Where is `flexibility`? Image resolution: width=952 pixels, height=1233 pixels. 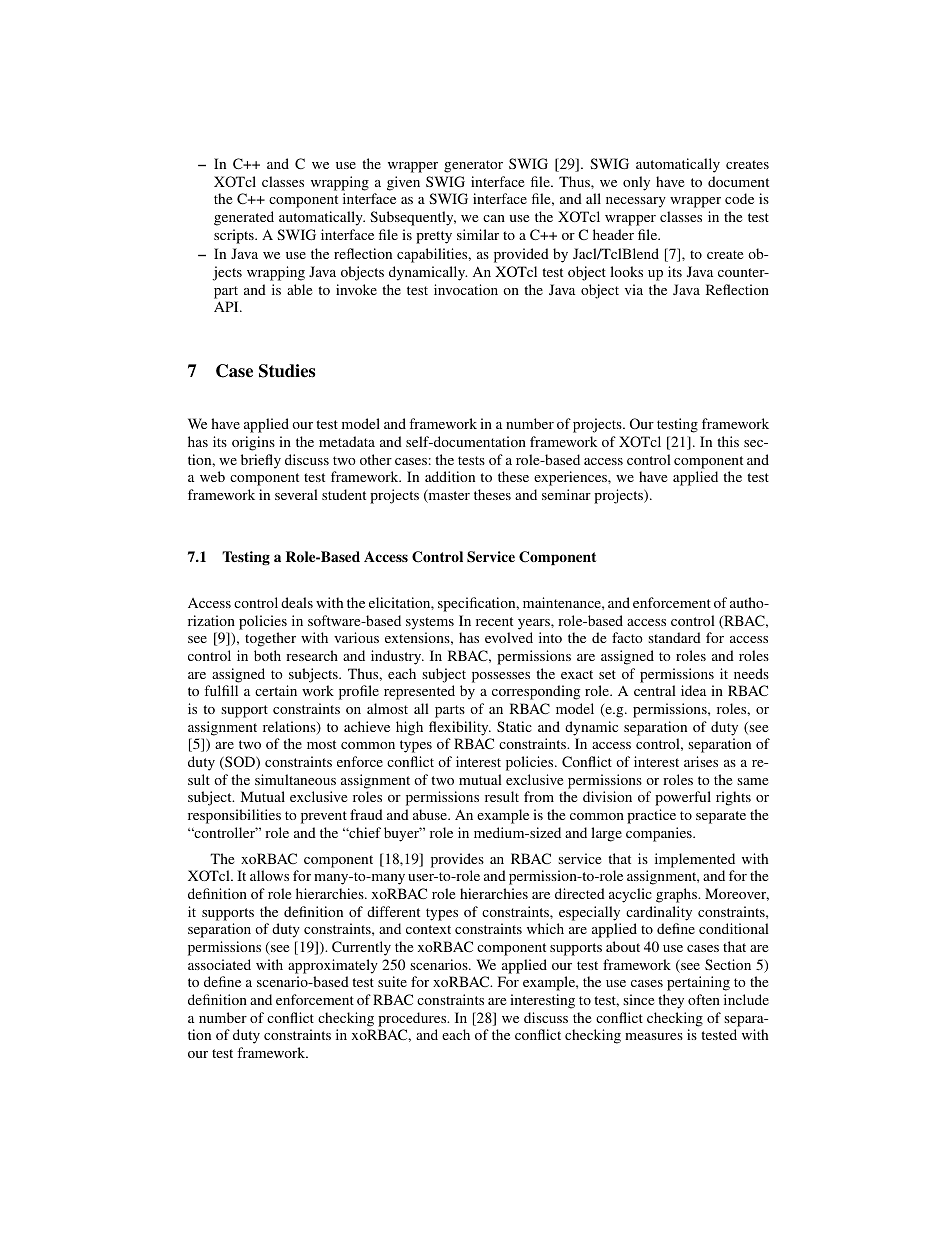
flexibility is located at coordinates (460, 728).
